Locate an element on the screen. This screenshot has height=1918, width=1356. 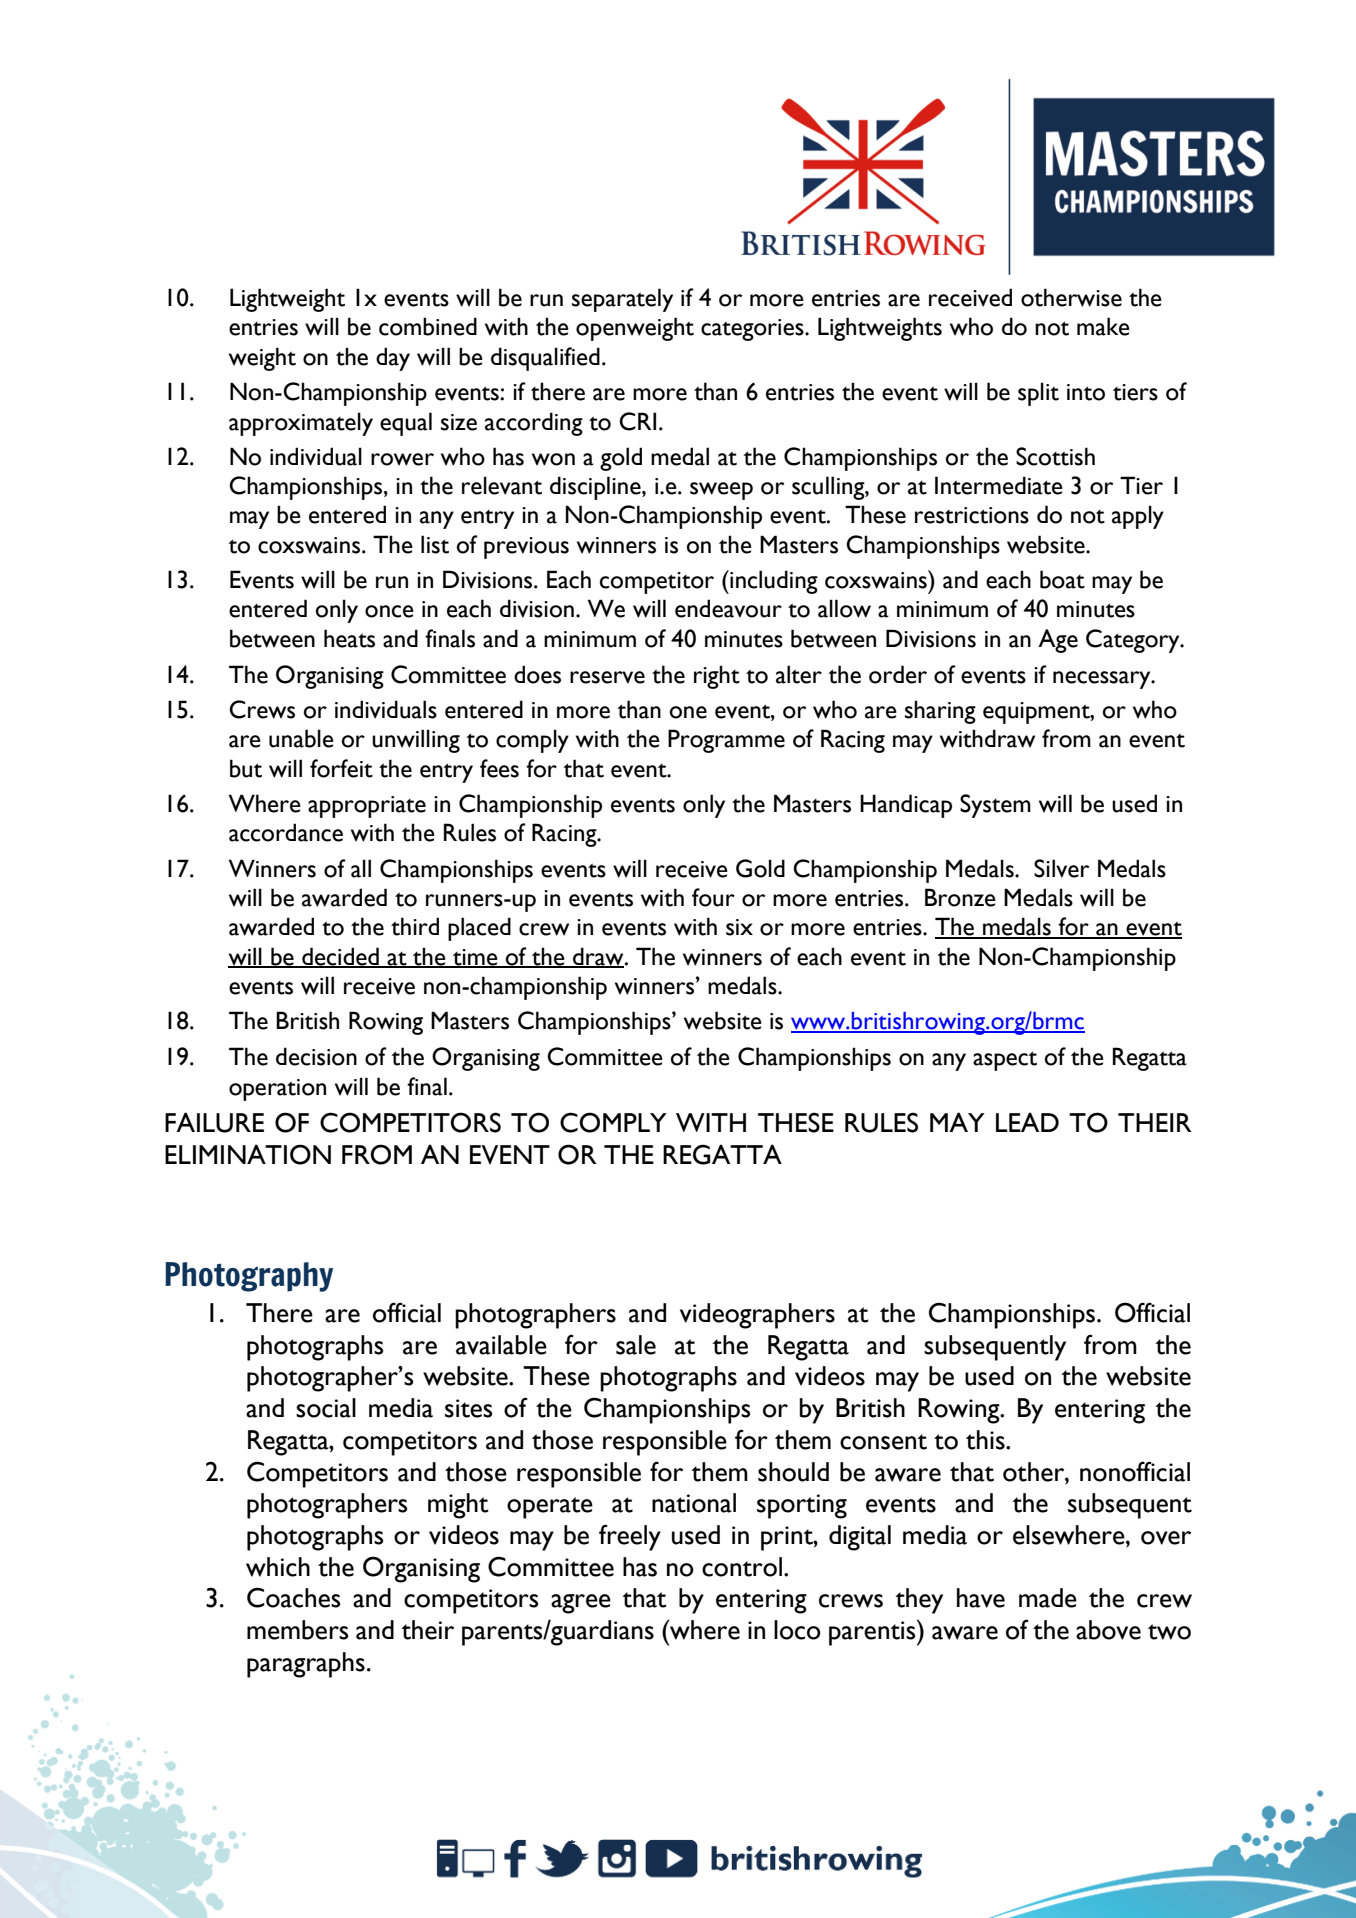
made is located at coordinates (1048, 1598).
